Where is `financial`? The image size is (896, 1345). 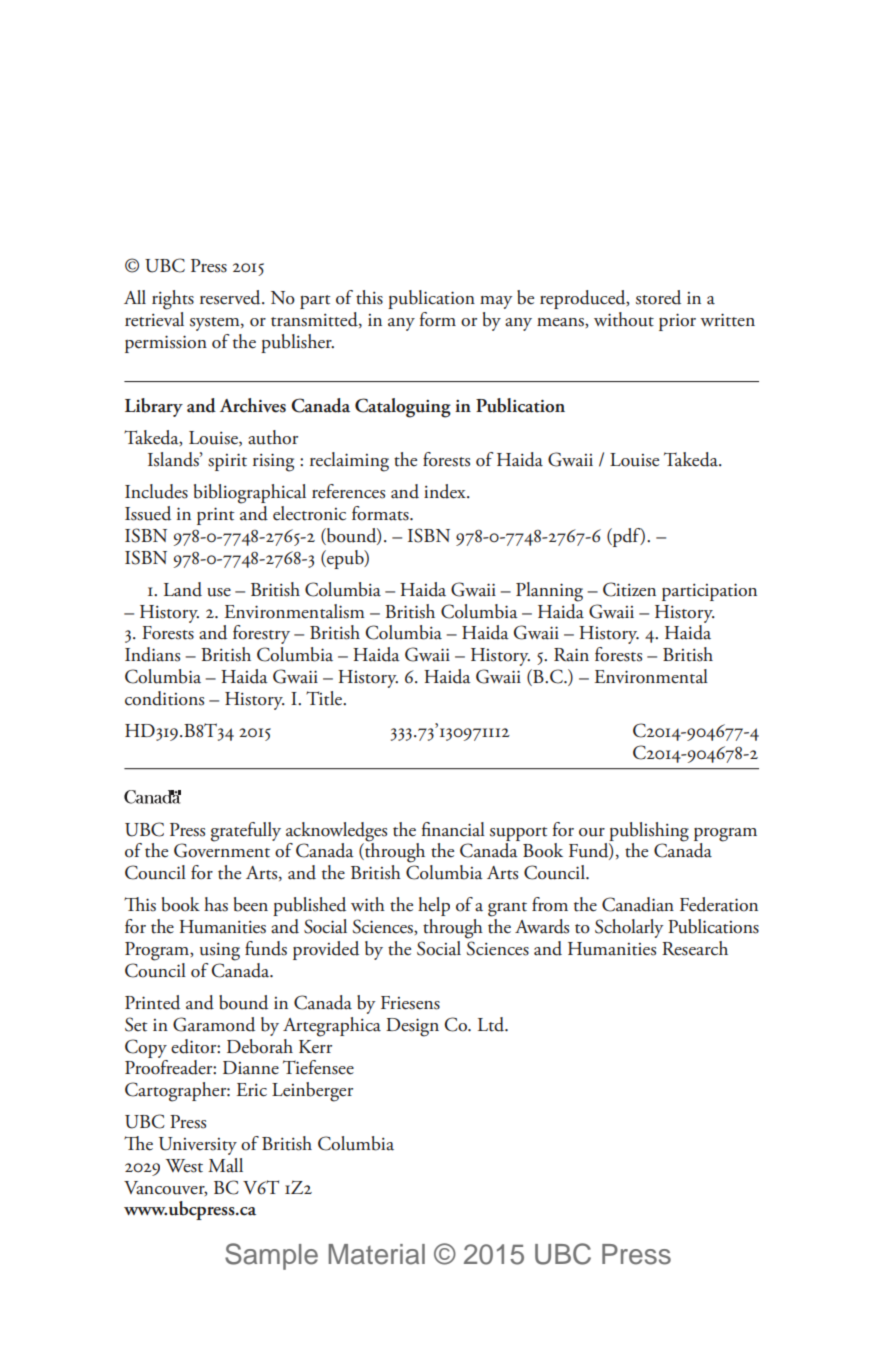
financial is located at coordinates (453, 829).
